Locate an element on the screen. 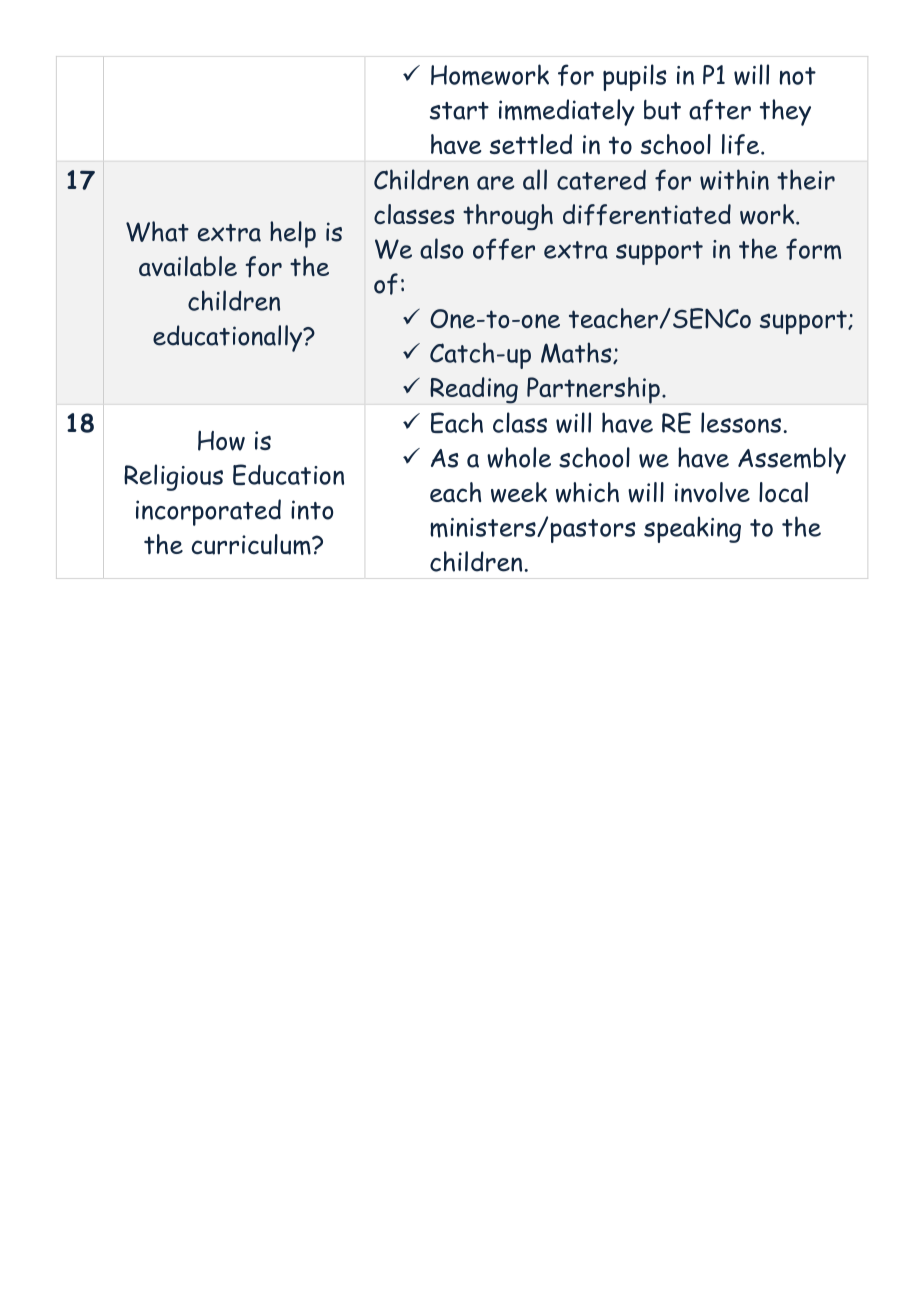 This screenshot has height=1308, width=924. immediately is located at coordinates (567, 112).
